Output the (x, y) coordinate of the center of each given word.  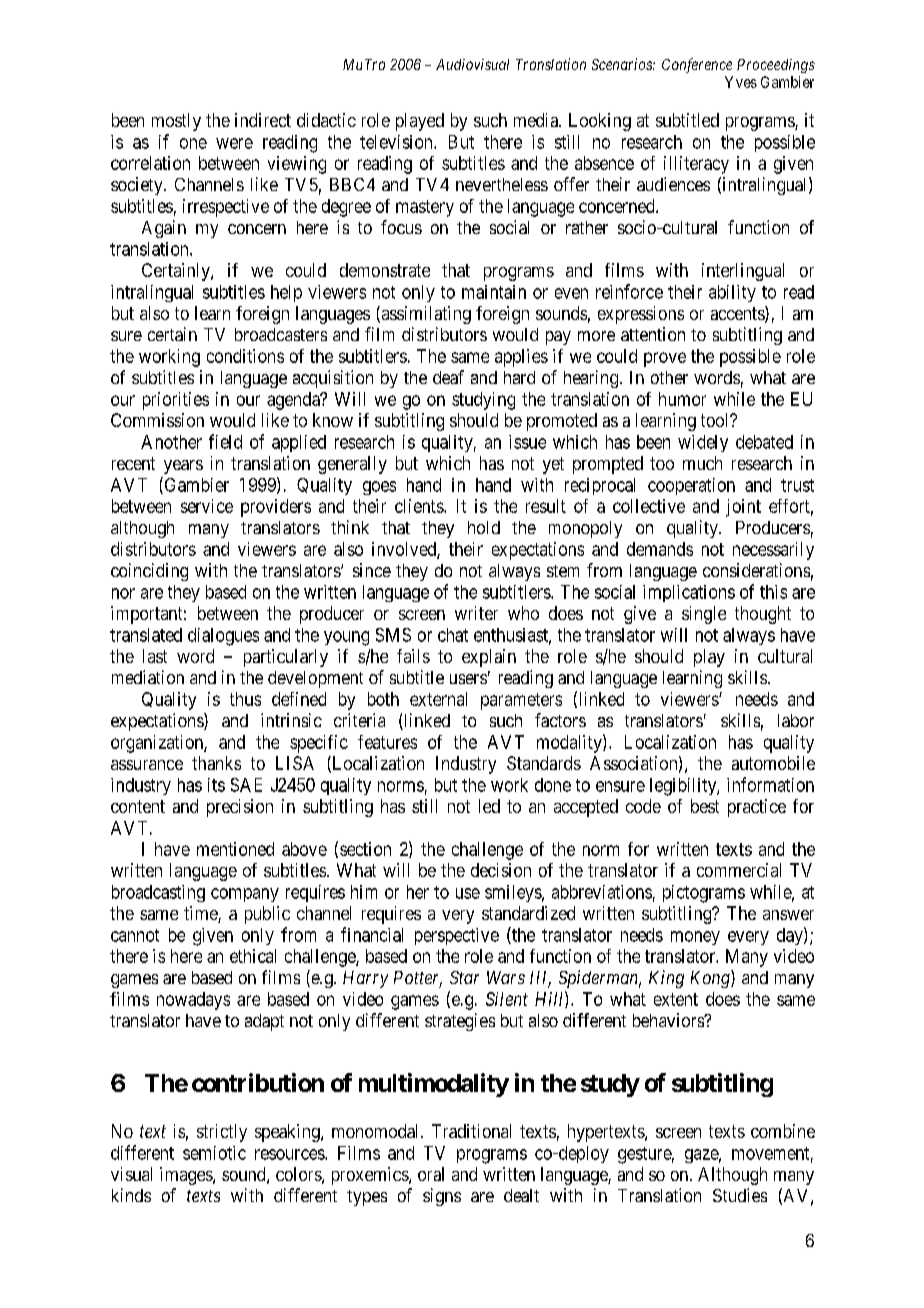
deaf (448, 377)
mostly (176, 122)
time (201, 914)
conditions (245, 356)
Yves (741, 82)
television (397, 142)
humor (682, 399)
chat (453, 635)
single (704, 615)
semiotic (214, 1153)
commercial (739, 870)
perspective (457, 936)
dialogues (223, 637)
